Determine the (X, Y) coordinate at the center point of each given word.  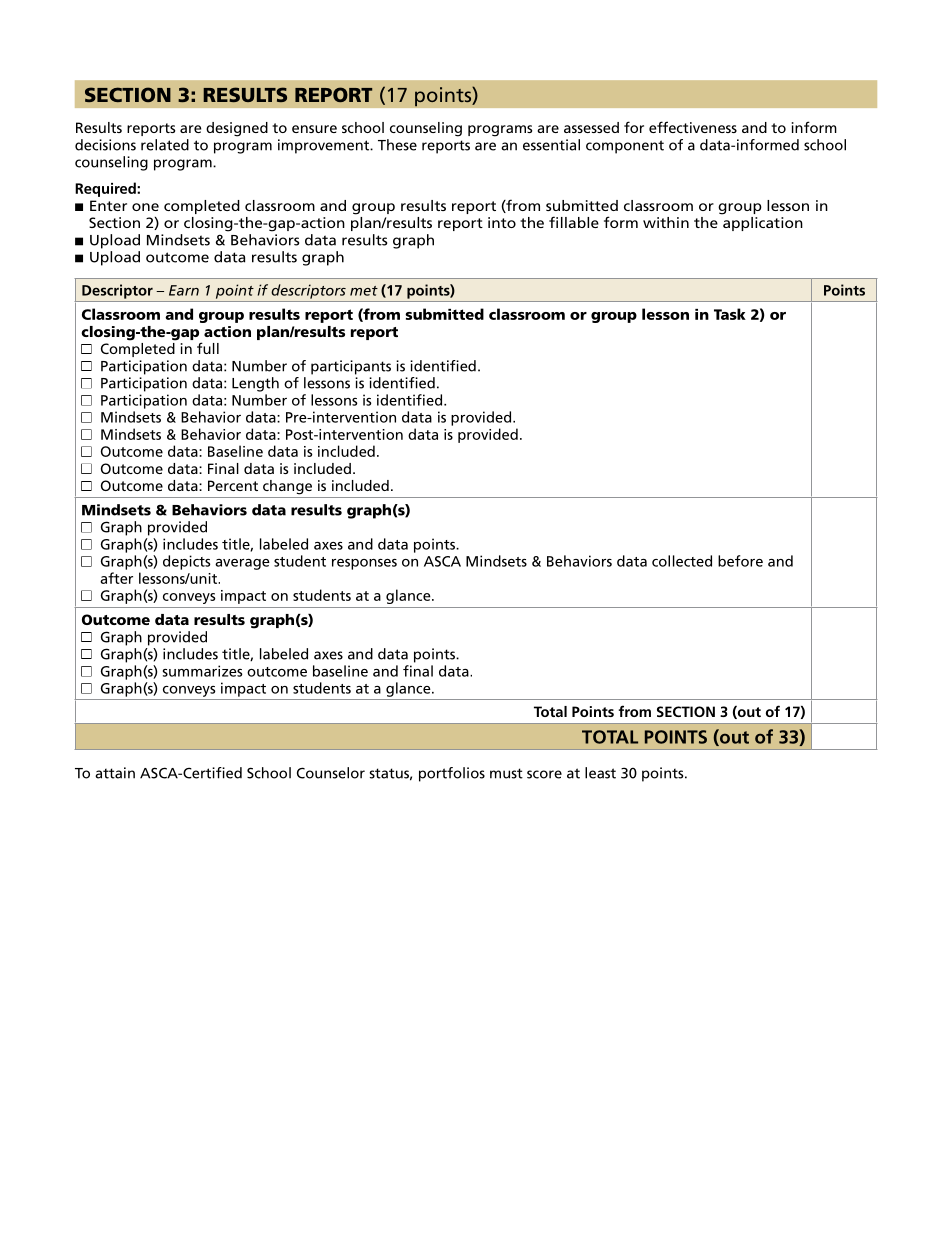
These (397, 145)
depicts (186, 562)
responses (364, 564)
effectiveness (693, 127)
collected (682, 561)
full (208, 348)
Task (730, 314)
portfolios (452, 774)
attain (115, 773)
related (165, 145)
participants (351, 367)
